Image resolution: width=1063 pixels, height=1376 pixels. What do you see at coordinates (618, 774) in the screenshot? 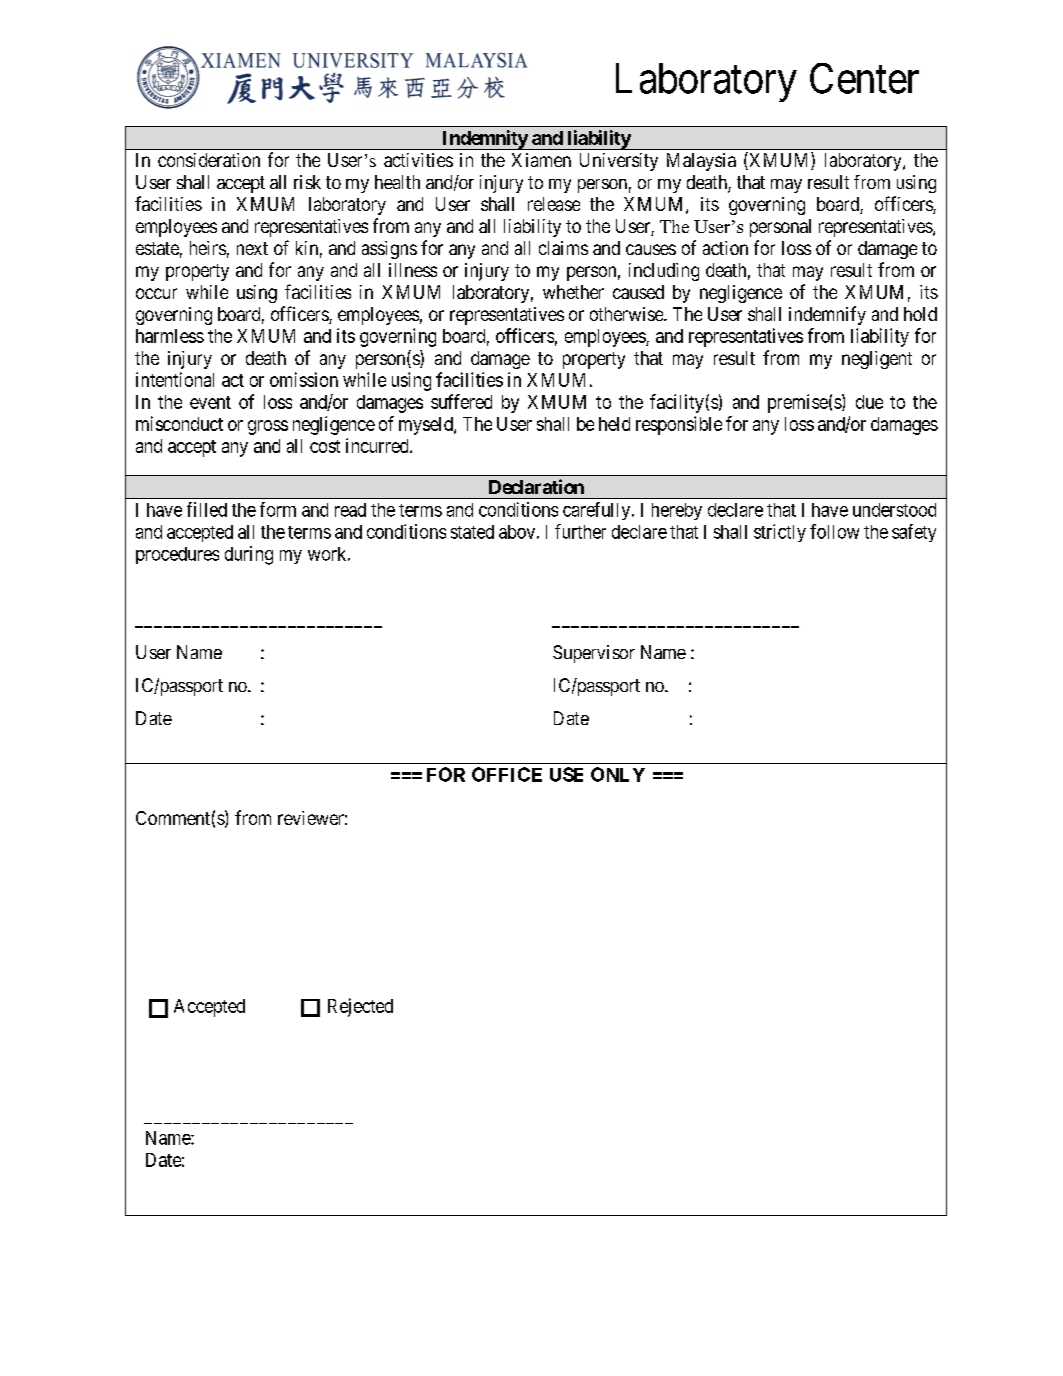
I see `ONLY` at bounding box center [618, 774].
